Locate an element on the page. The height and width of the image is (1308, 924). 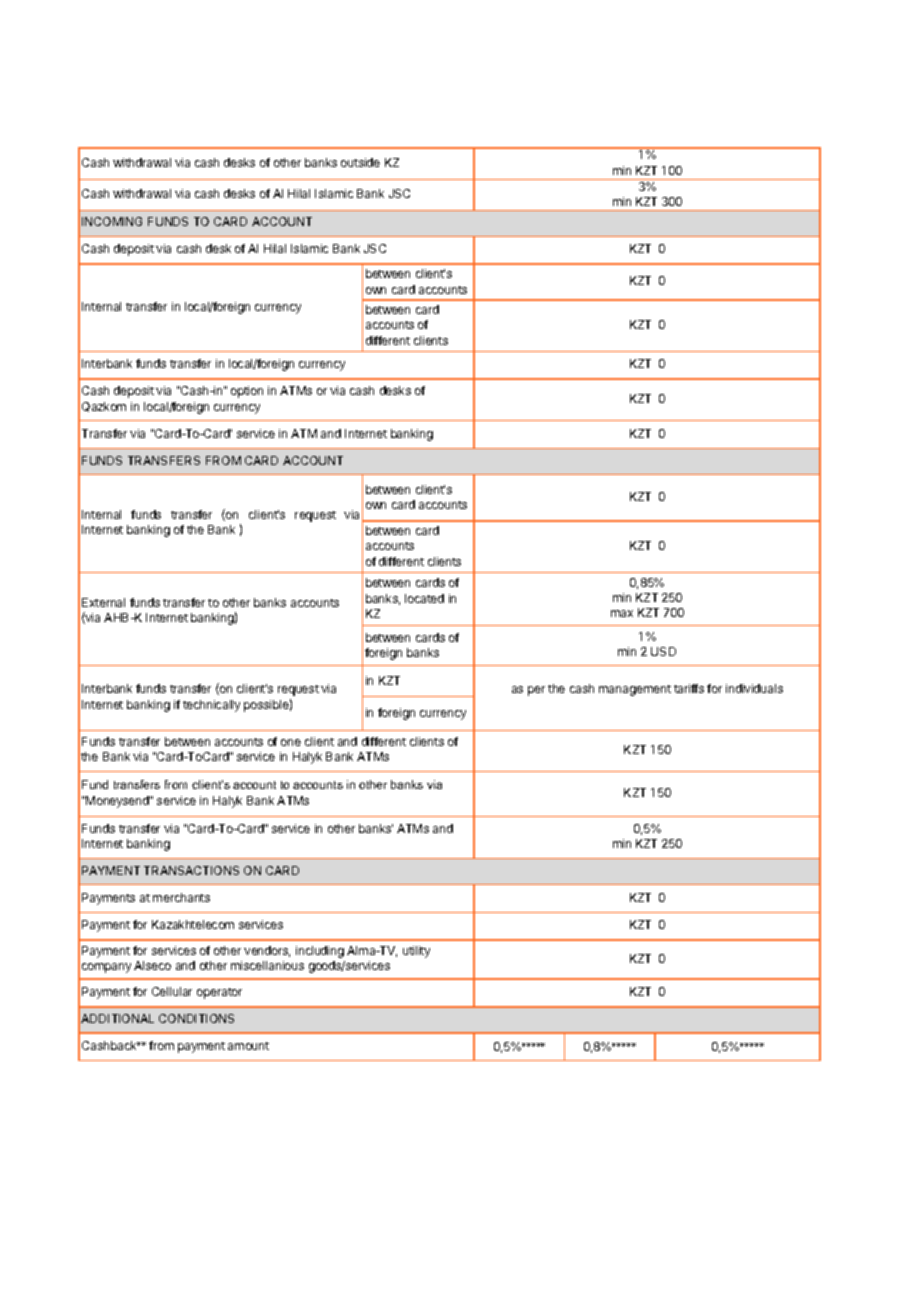
tariffs is located at coordinates (689, 688).
